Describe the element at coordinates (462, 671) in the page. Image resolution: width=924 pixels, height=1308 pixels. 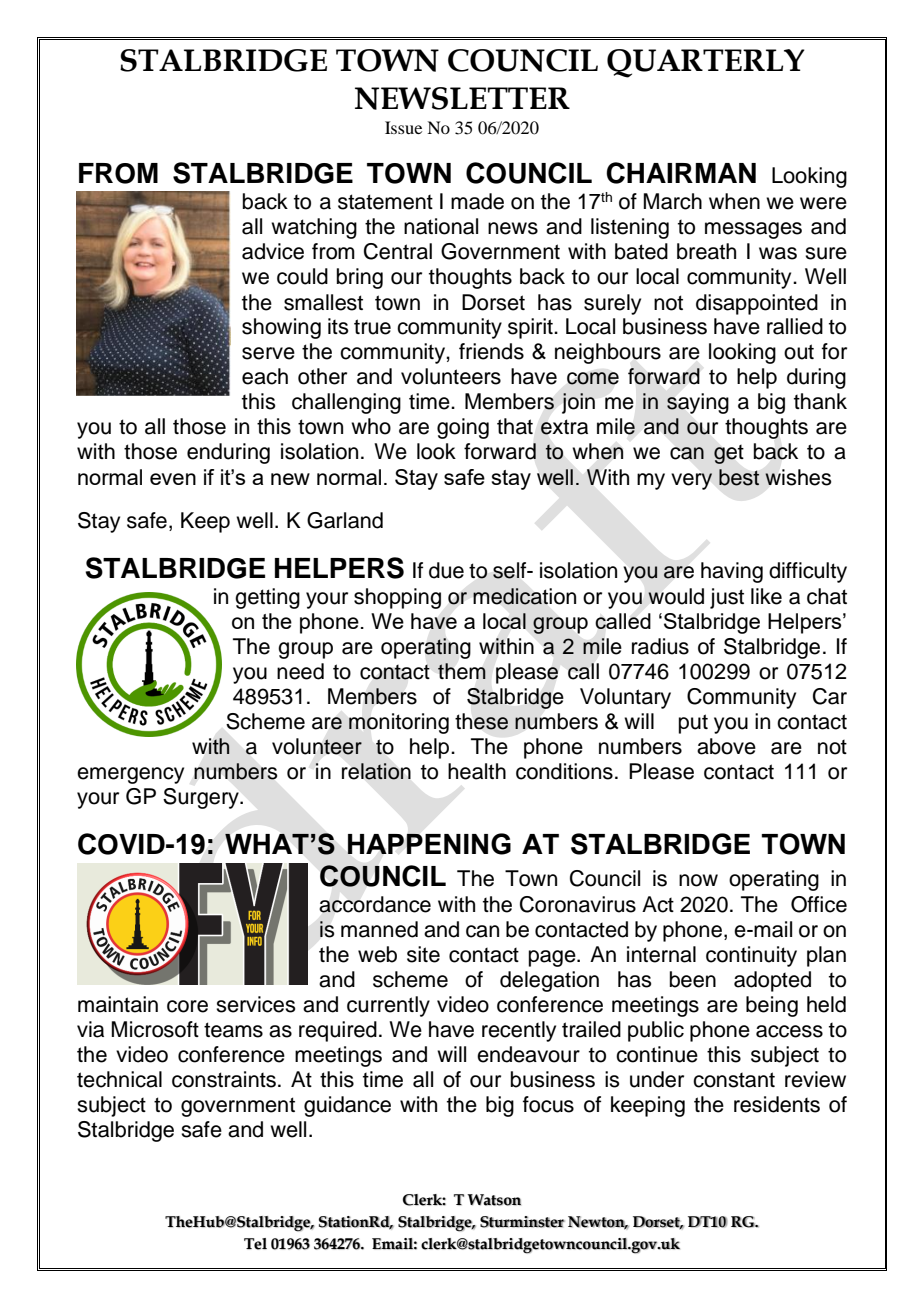
I see `them` at that location.
